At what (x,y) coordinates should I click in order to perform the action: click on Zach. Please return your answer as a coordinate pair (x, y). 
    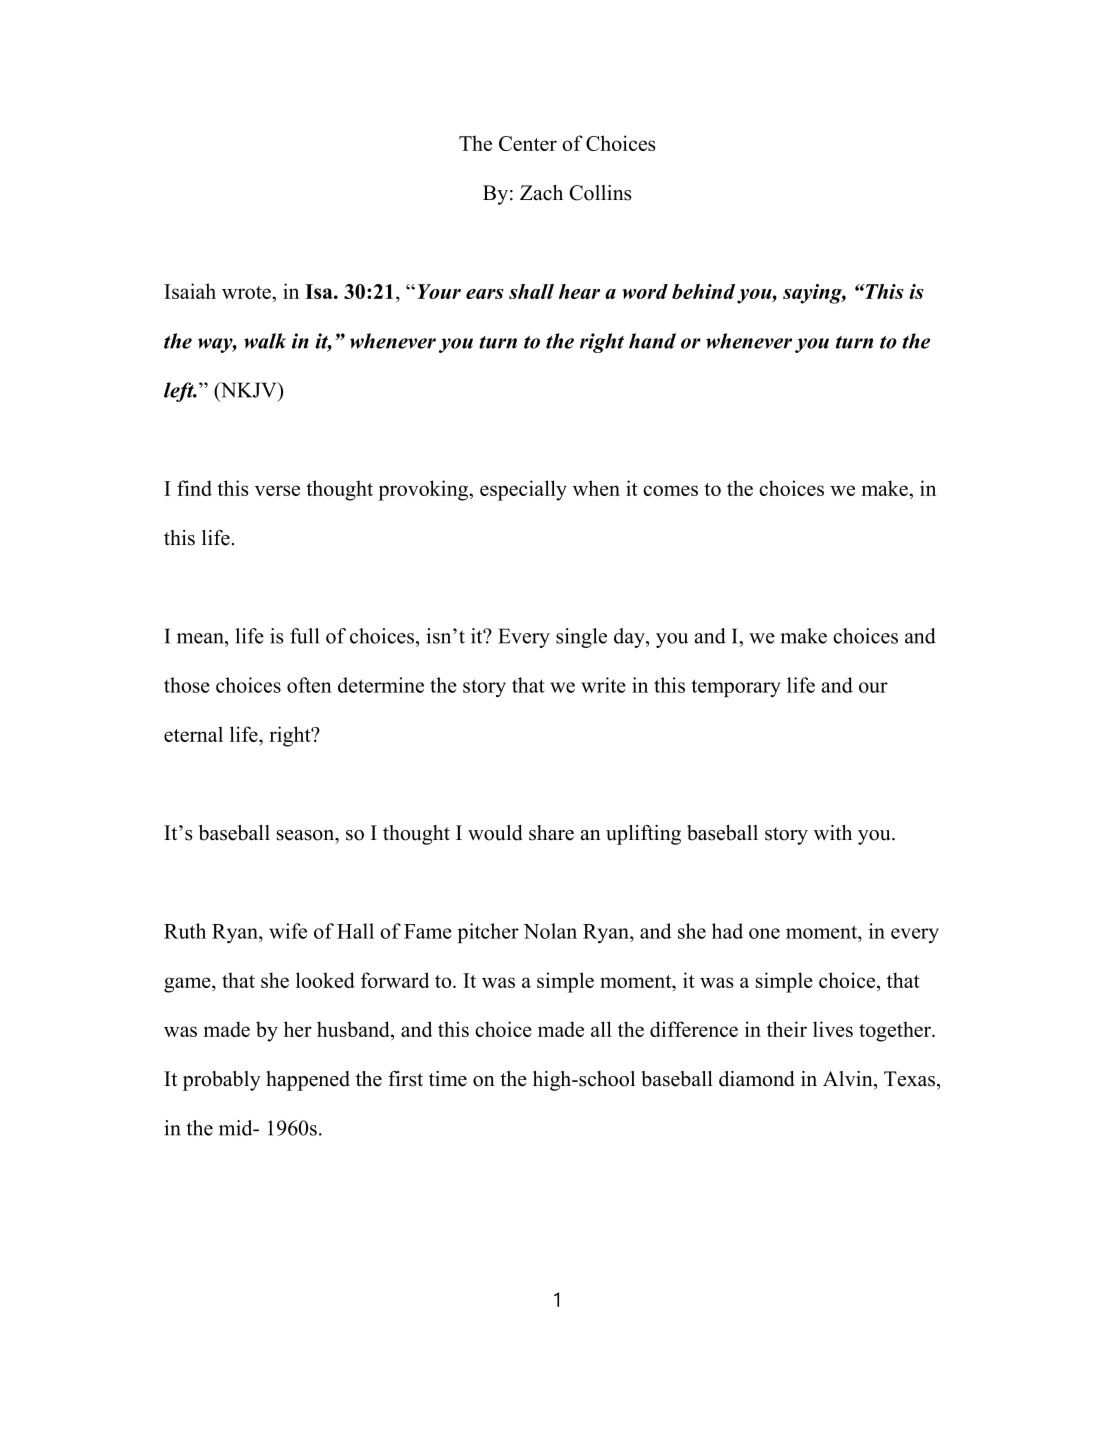
    Looking at the image, I should click on (541, 193).
